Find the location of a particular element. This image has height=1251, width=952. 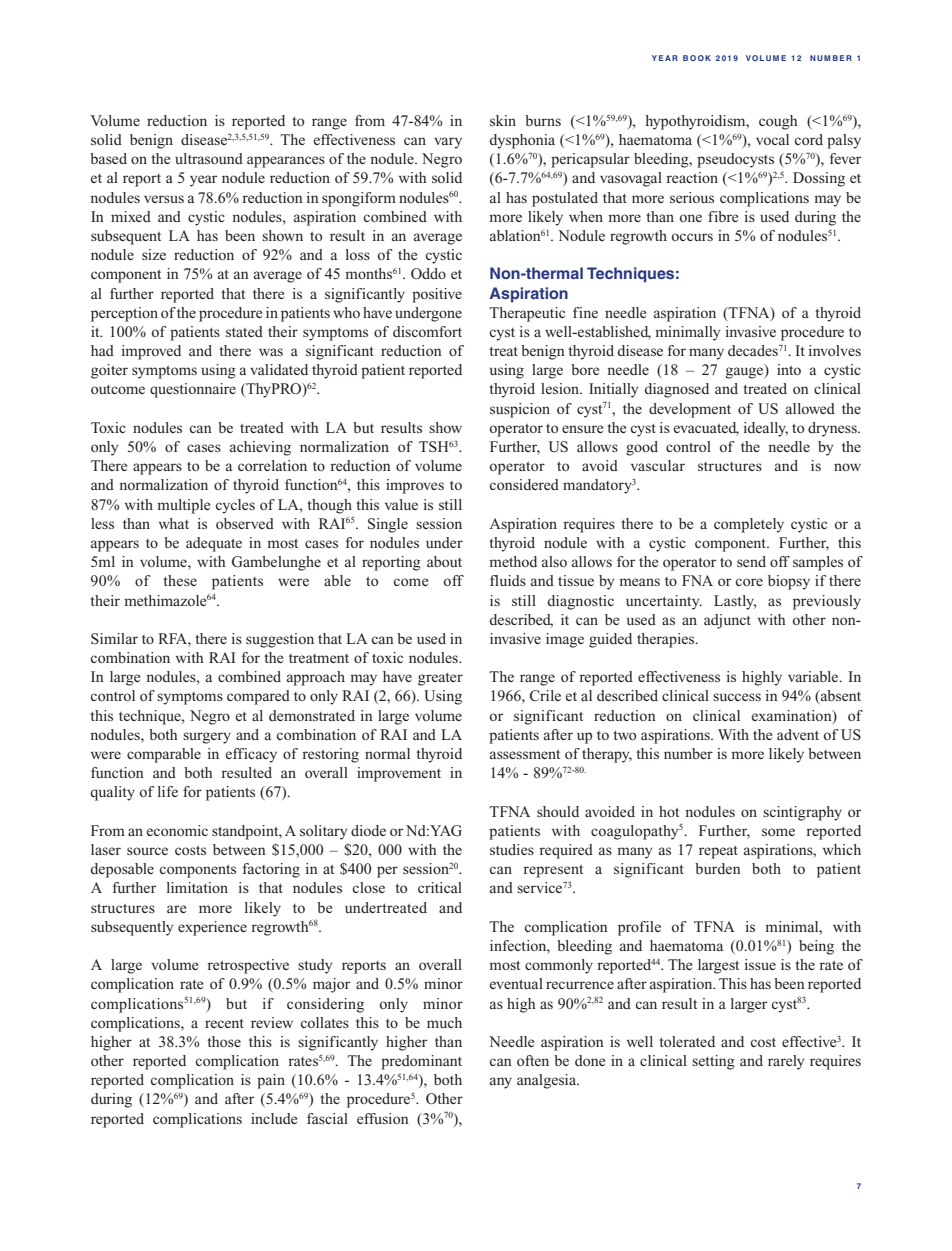

ultrasound is located at coordinates (209, 158).
